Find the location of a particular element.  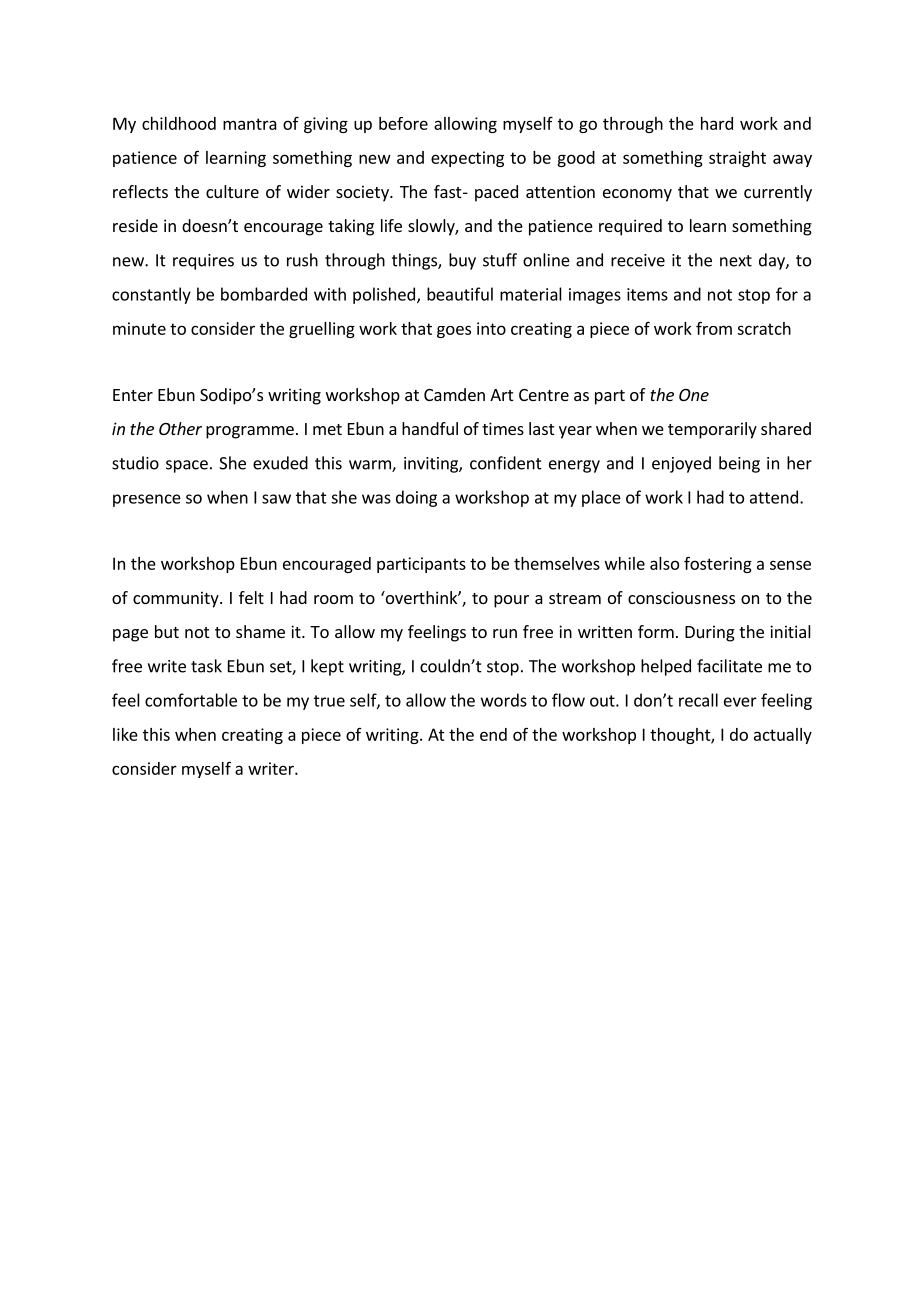

Camden is located at coordinates (454, 394).
